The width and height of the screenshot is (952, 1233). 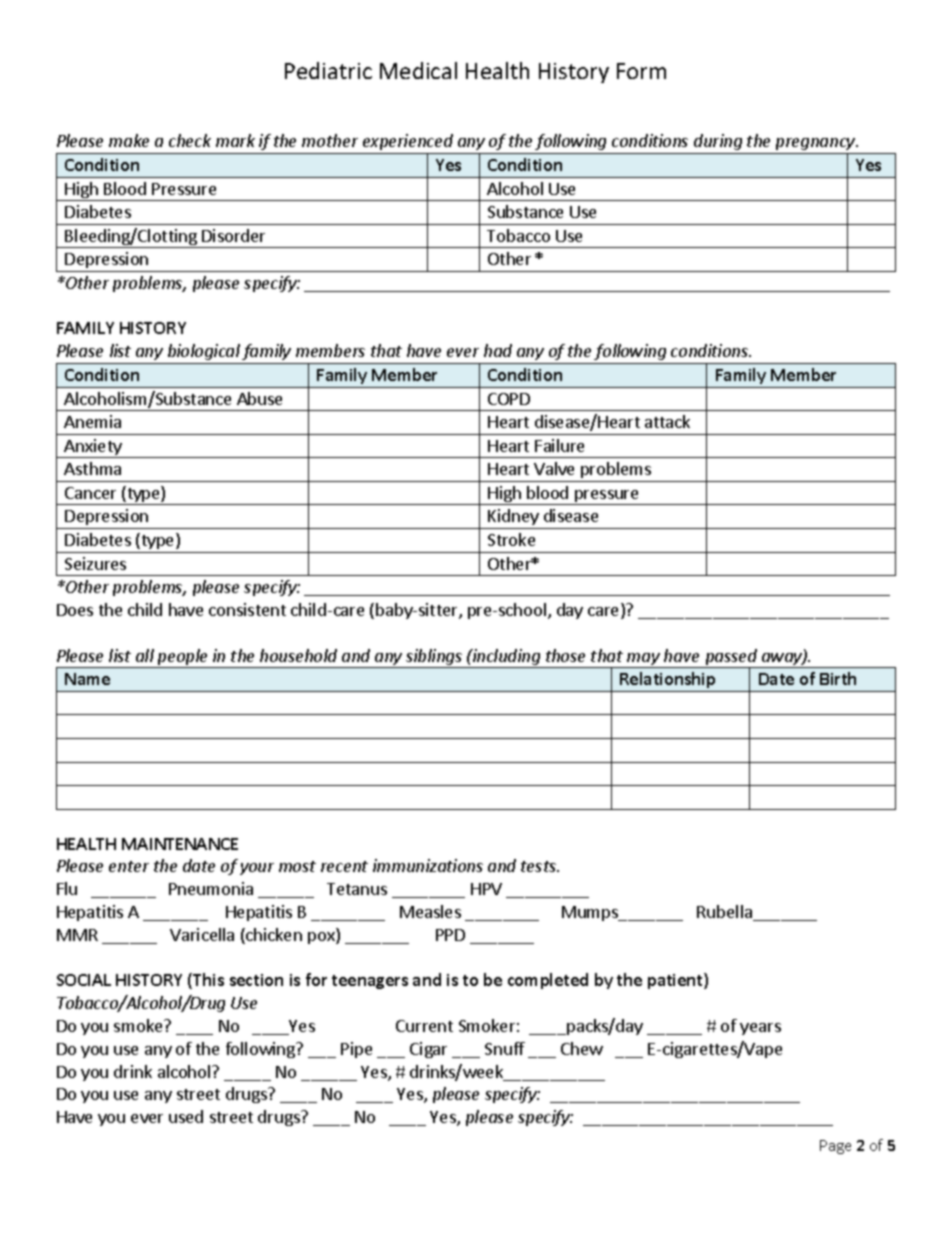 What do you see at coordinates (190, 140) in the screenshot?
I see `check` at bounding box center [190, 140].
